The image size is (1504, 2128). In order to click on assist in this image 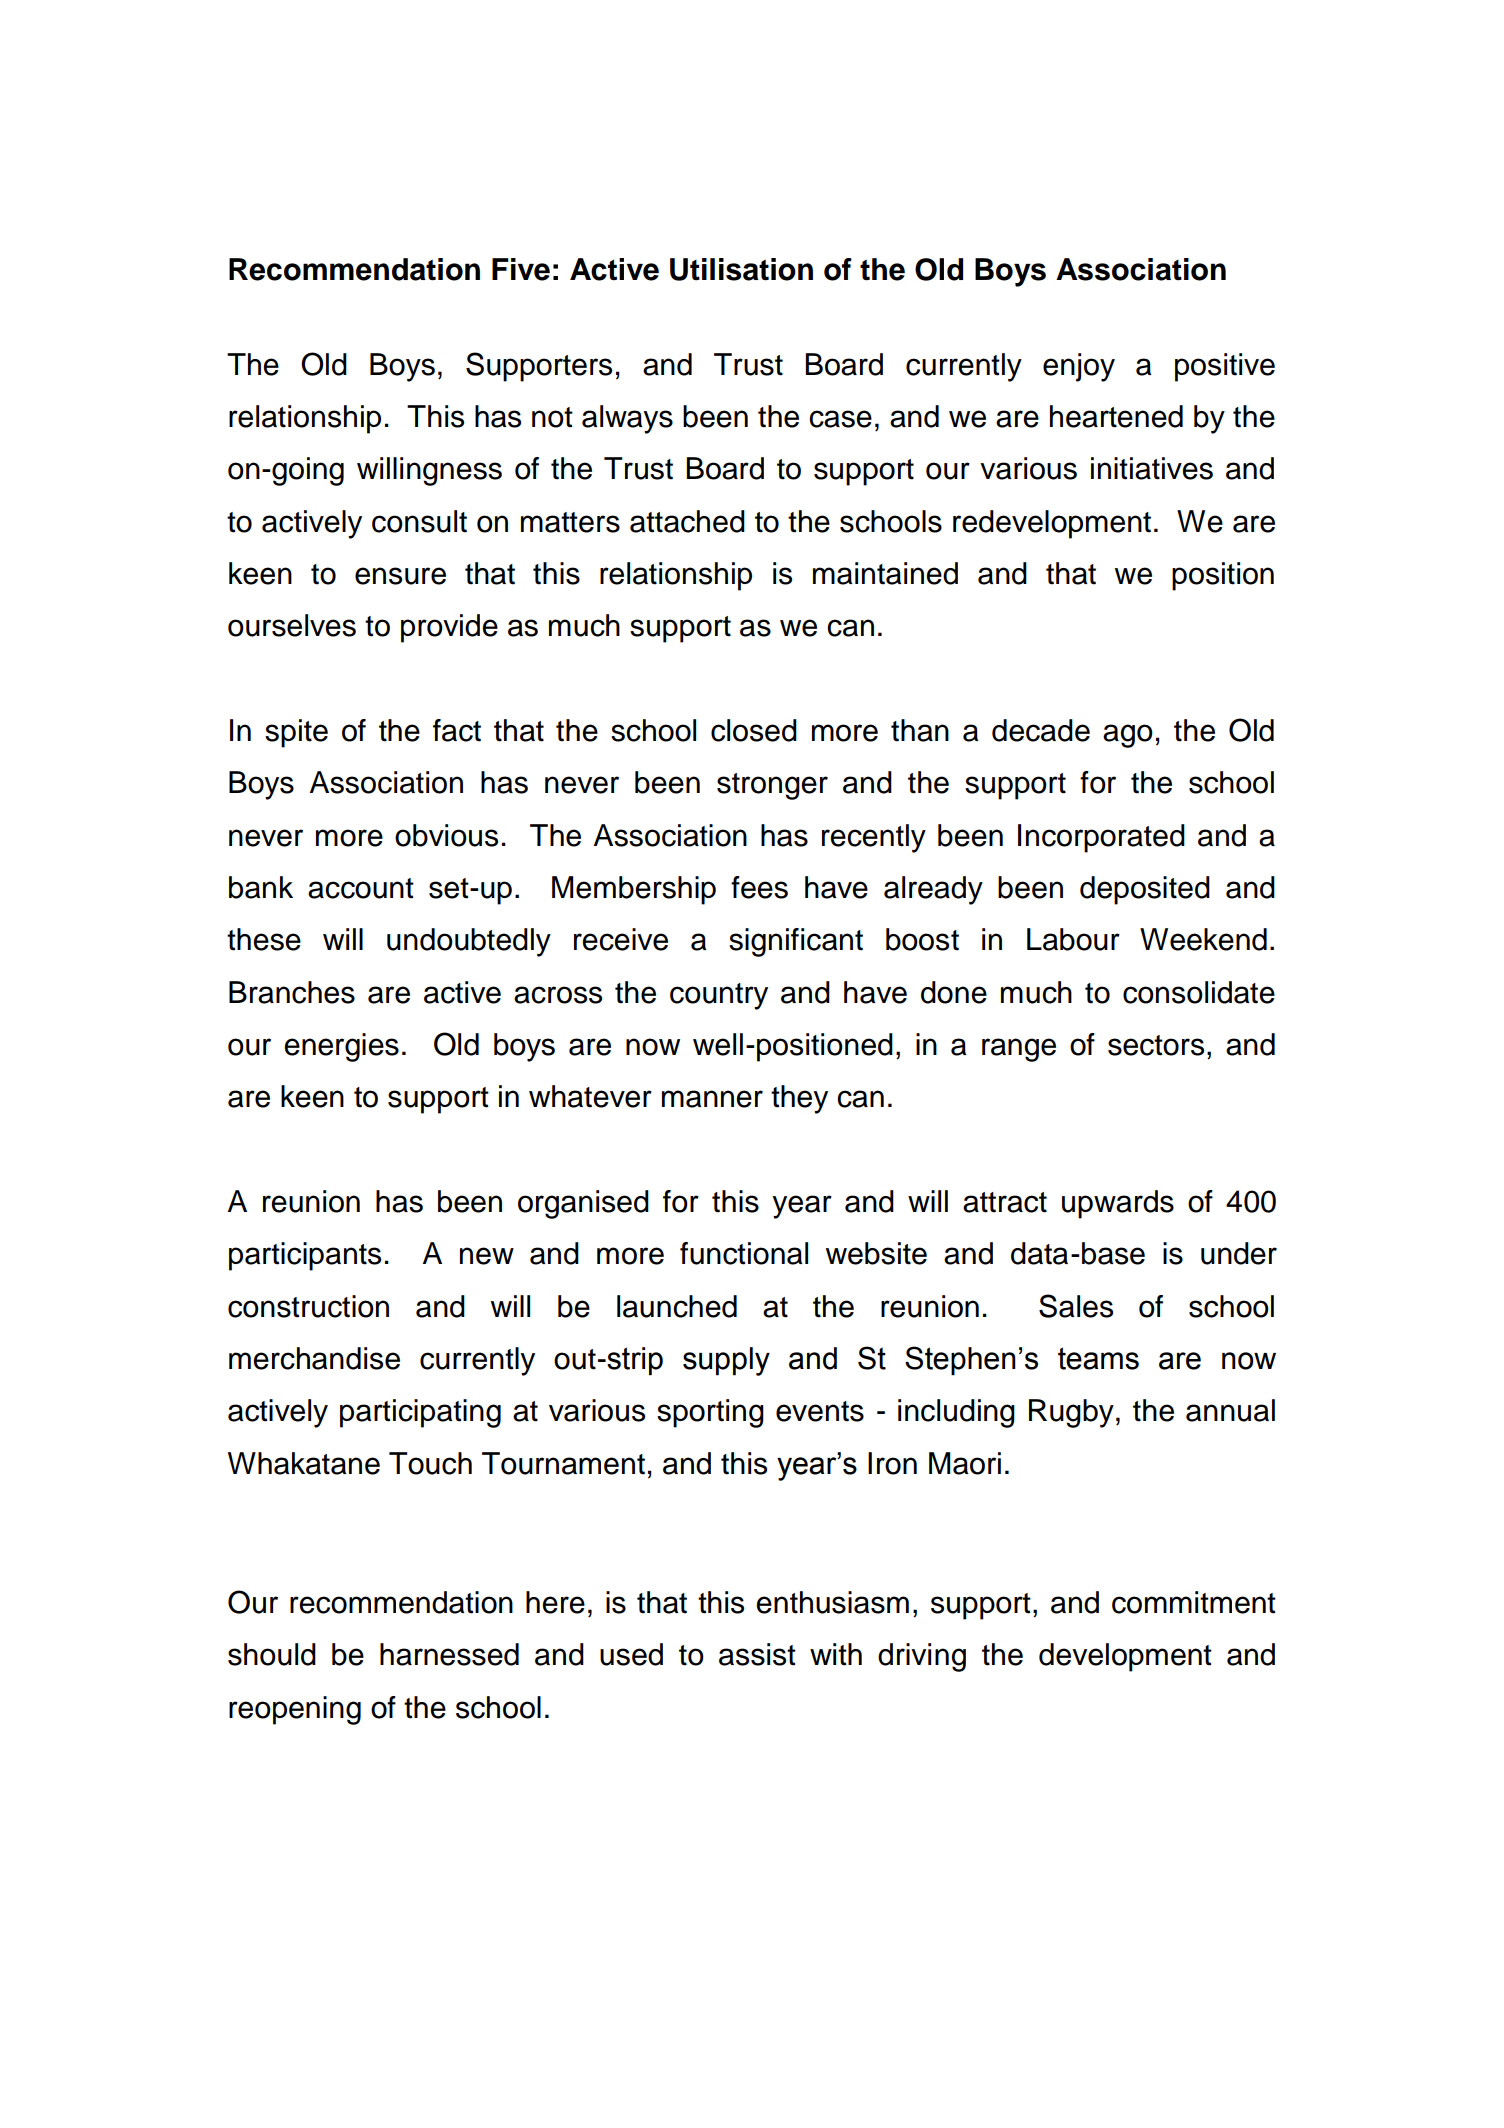, I will do `click(757, 1654)`.
